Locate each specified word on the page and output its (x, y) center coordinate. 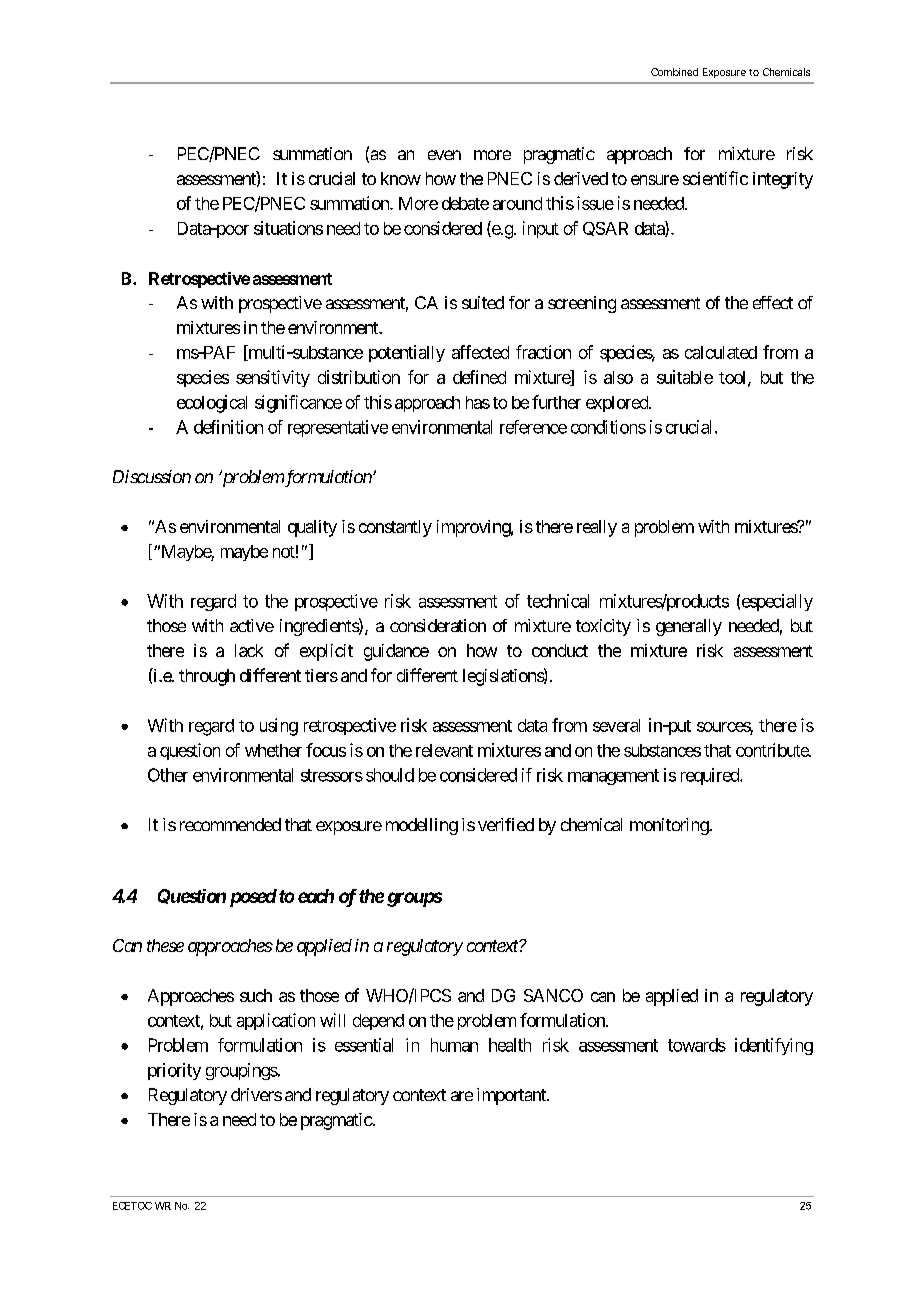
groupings (242, 1071)
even (444, 155)
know (401, 178)
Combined (674, 72)
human (454, 1045)
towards (697, 1045)
